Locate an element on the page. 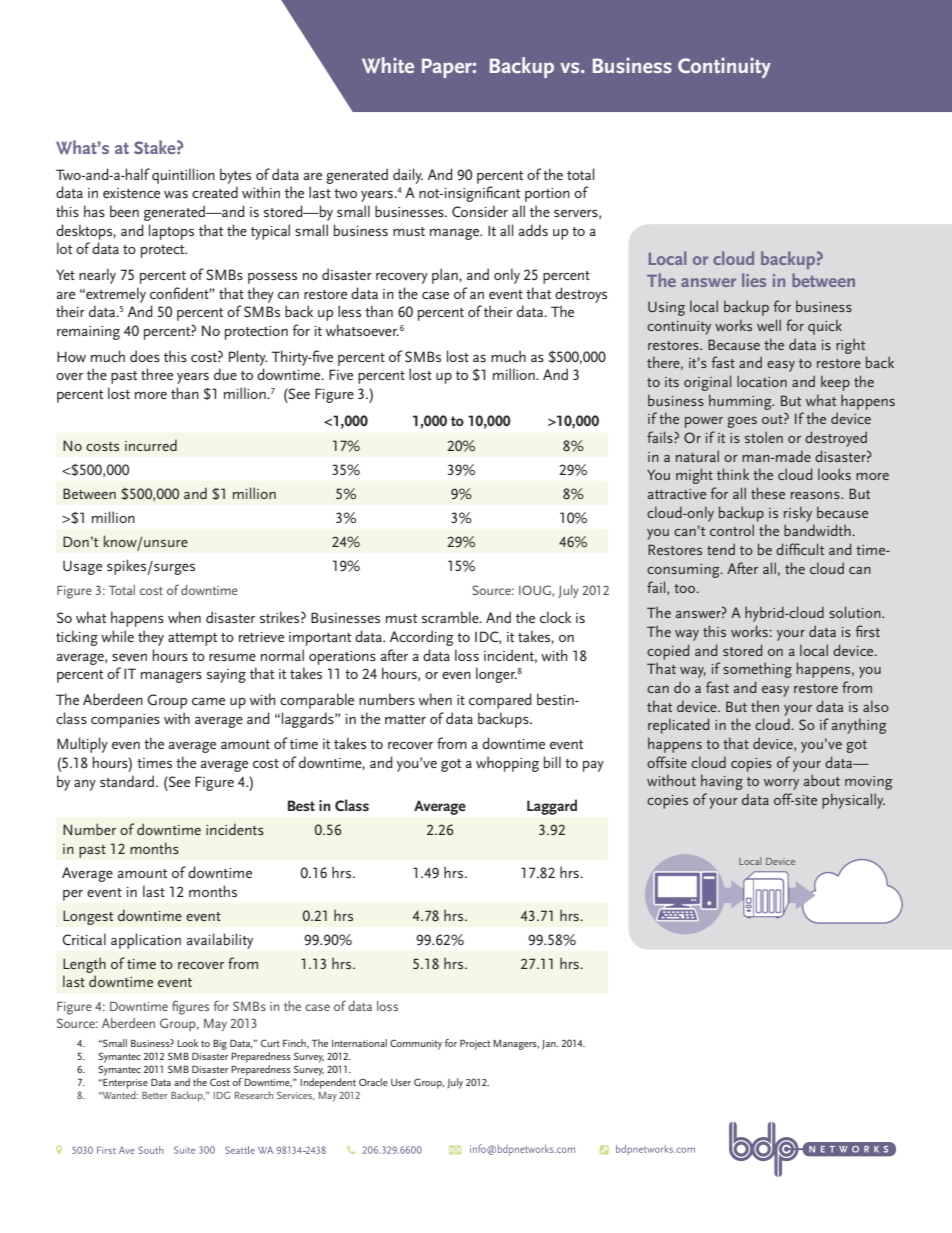 This image has height=1233, width=952. Usage is located at coordinates (82, 567).
